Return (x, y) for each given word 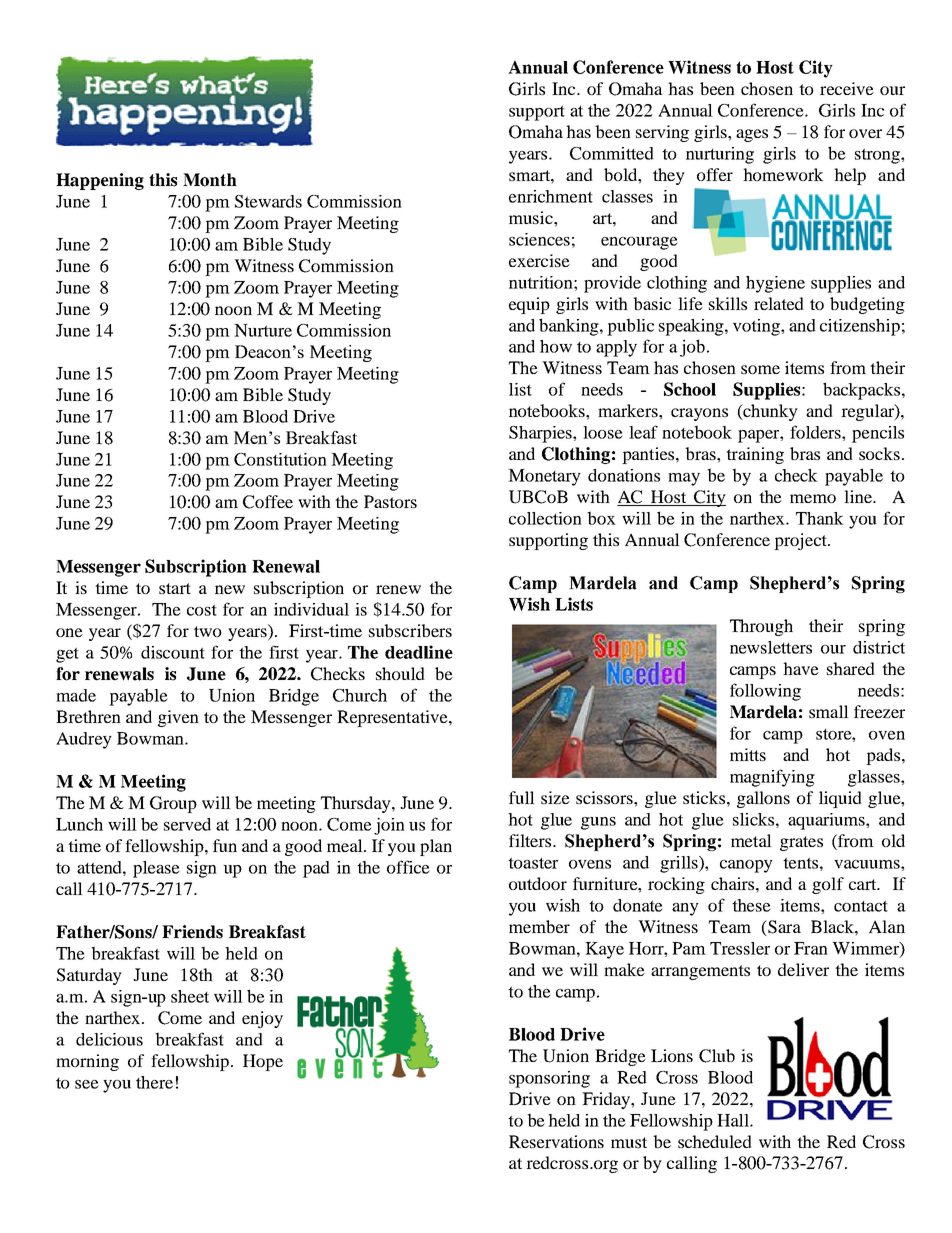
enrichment (551, 196)
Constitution (280, 459)
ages (752, 135)
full (522, 797)
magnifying (772, 778)
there (154, 1082)
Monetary (544, 477)
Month (210, 180)
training (755, 455)
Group (173, 804)
